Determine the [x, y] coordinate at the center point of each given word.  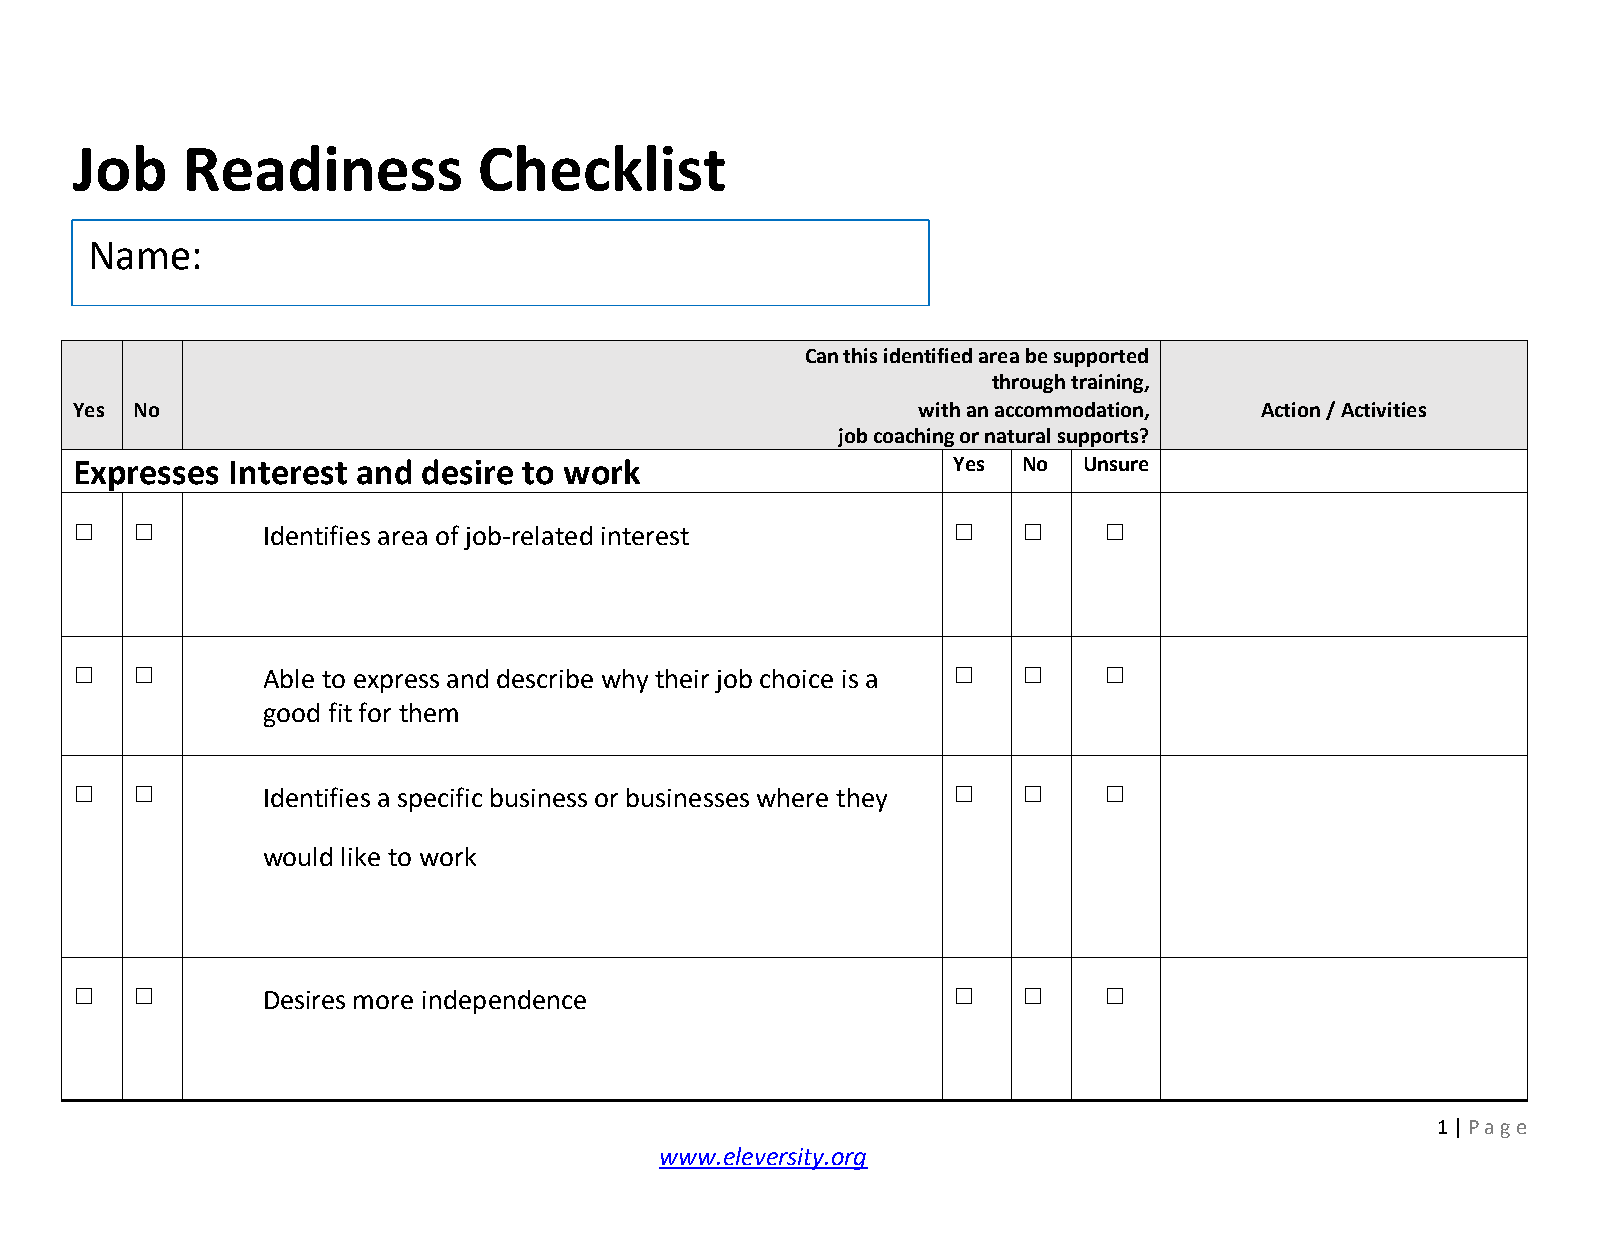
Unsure [1116, 464]
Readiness [324, 168]
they [861, 800]
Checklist [602, 168]
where [792, 797]
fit [340, 712]
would [298, 856]
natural [1017, 435]
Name [140, 256]
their [682, 678]
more [383, 1002]
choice [796, 678]
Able [289, 678]
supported [1101, 357]
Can [822, 356]
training [1108, 383]
